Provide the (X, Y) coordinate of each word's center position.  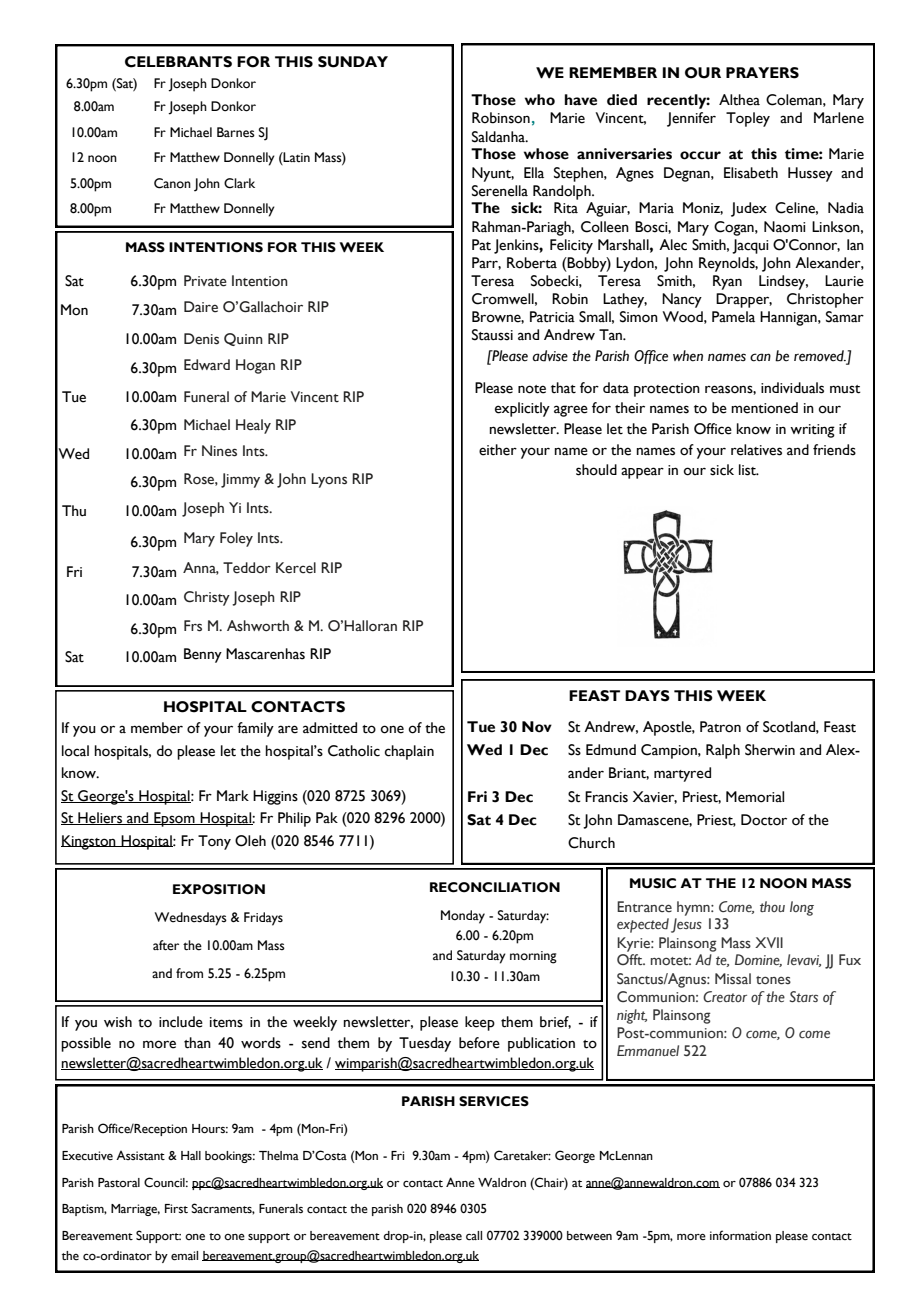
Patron (720, 727)
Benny (203, 655)
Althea (739, 100)
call (474, 1235)
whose (546, 154)
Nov (537, 727)
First (176, 1208)
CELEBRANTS (178, 62)
